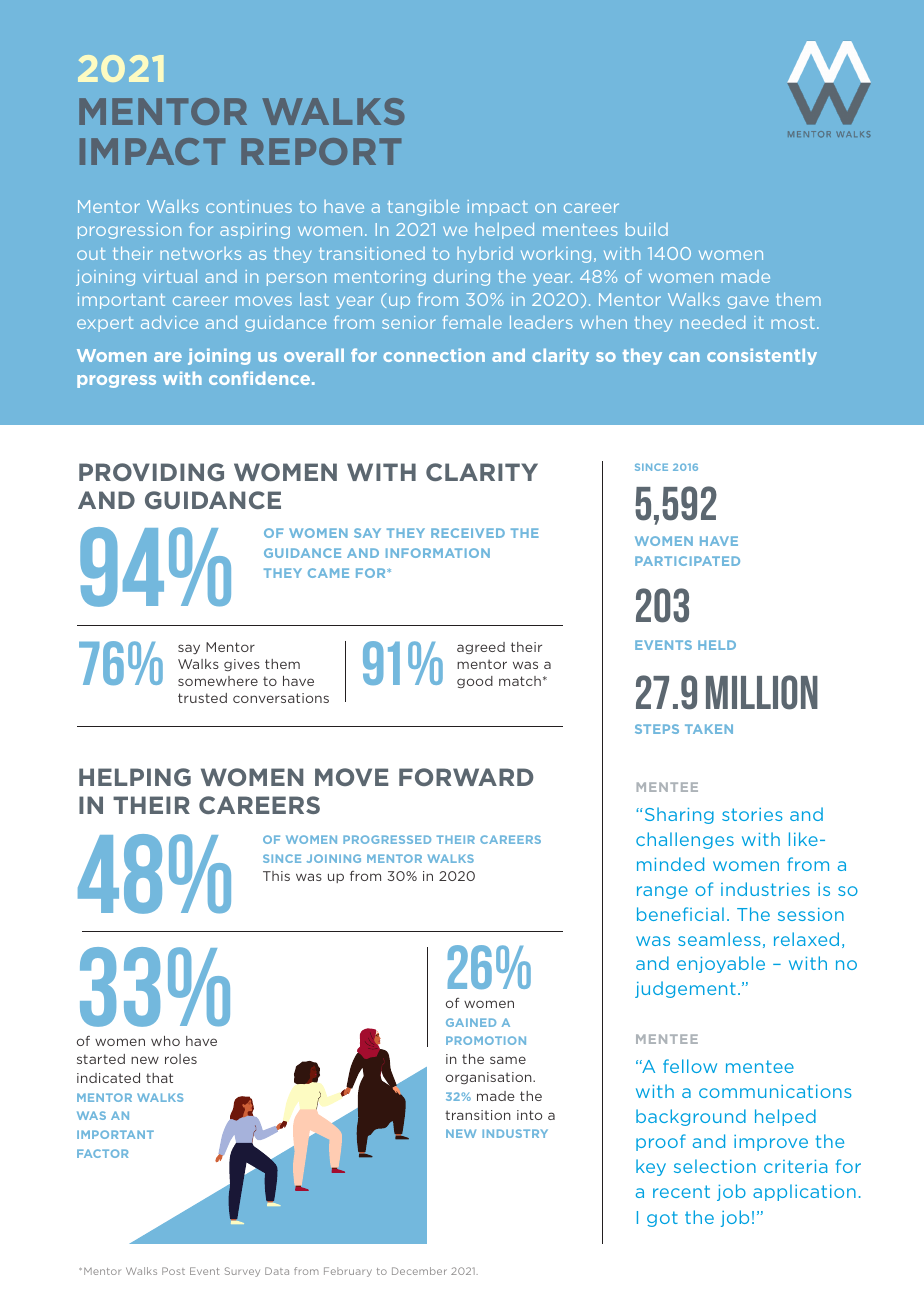 The width and height of the screenshot is (924, 1308). Describe the element at coordinates (721, 964) in the screenshot. I see `enjoyable` at that location.
